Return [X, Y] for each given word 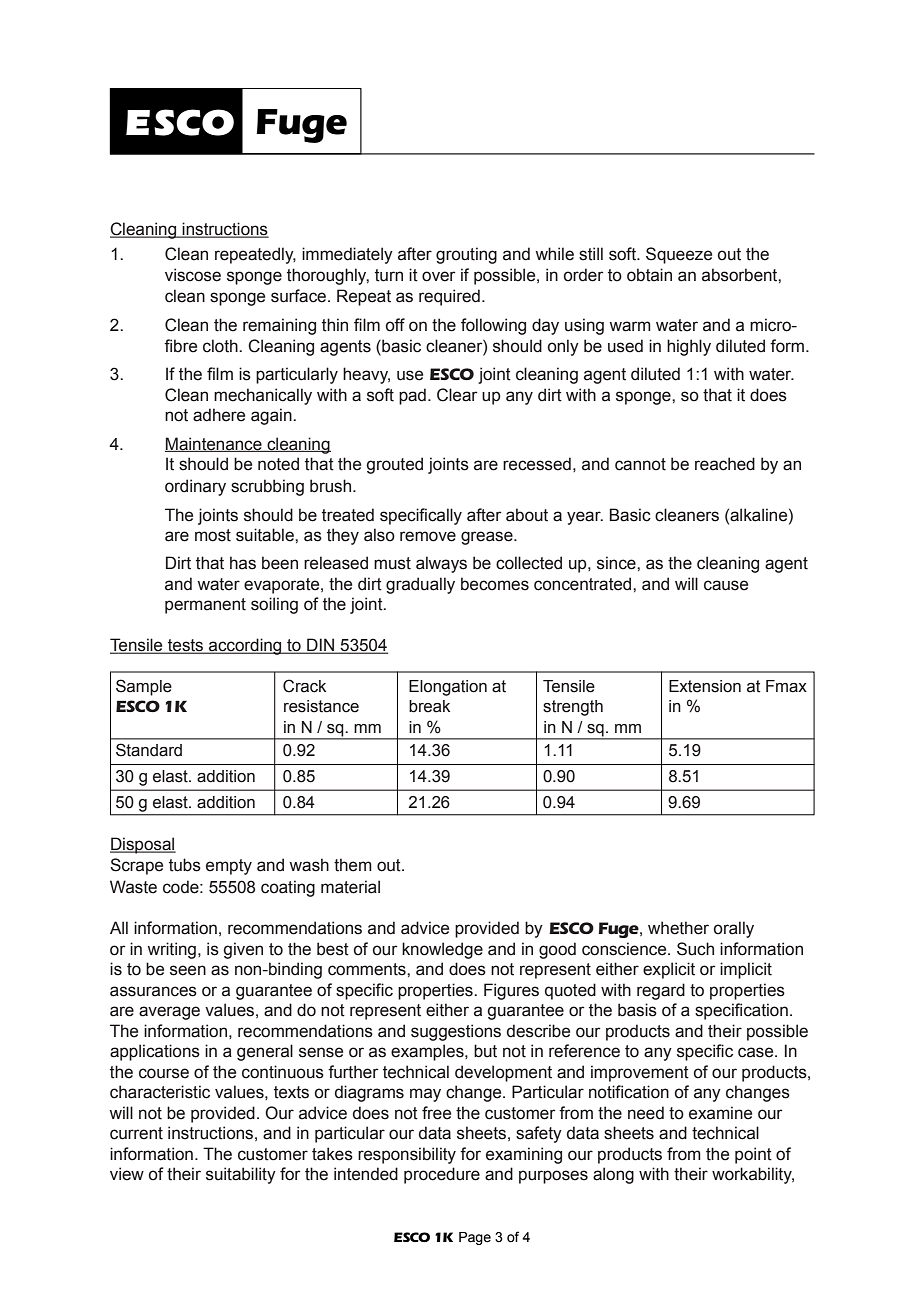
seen [188, 970]
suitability [241, 1175]
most [213, 535]
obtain [649, 275]
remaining [279, 326]
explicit [669, 970]
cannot [640, 464]
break [429, 706]
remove [428, 536]
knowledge [442, 950]
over [439, 276]
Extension [705, 686]
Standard [149, 750]
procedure [442, 1175]
